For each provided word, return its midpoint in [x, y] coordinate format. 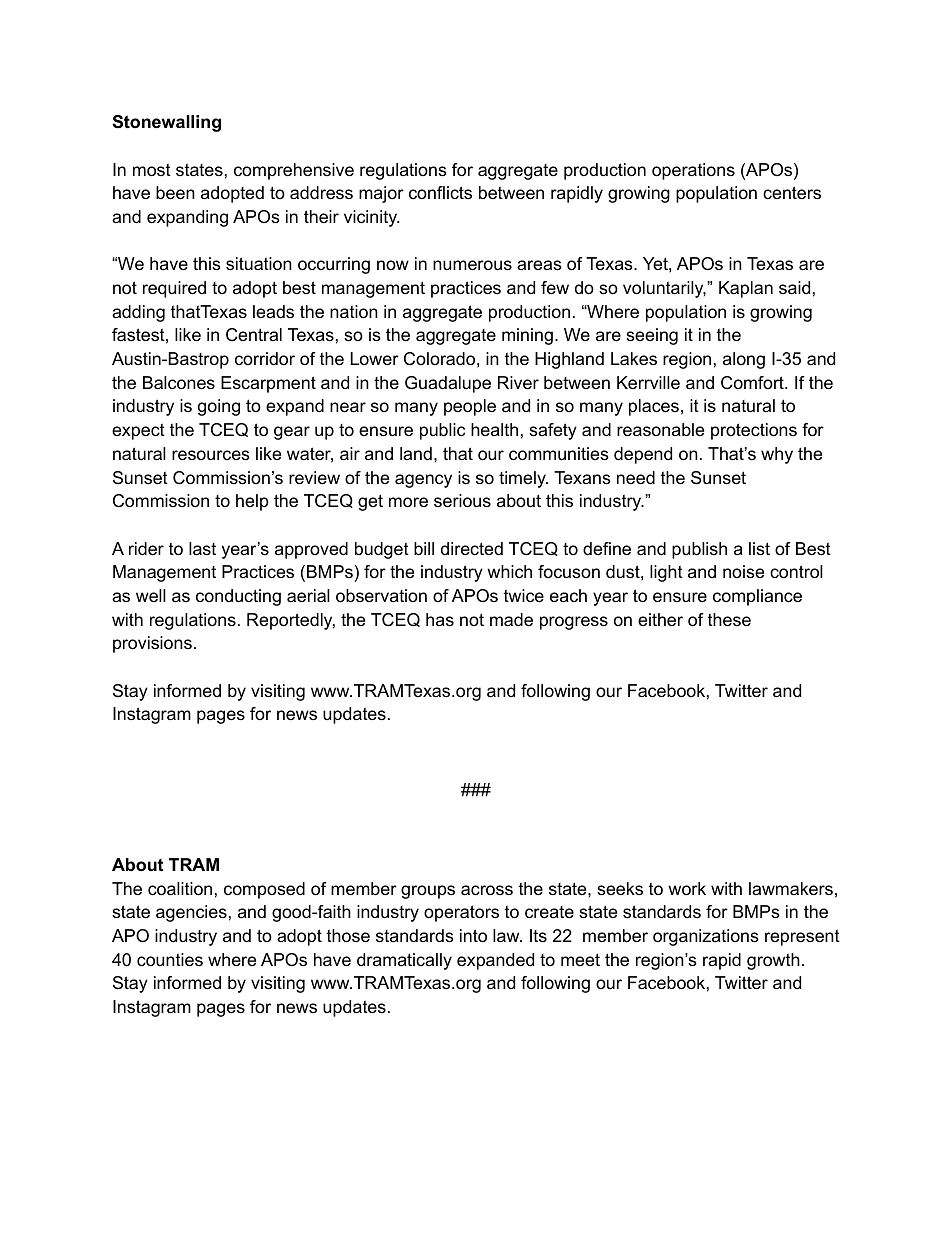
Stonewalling [166, 123]
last [202, 549]
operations [693, 171]
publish [699, 550]
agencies [191, 913]
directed [472, 548]
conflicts [440, 192]
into [473, 936]
